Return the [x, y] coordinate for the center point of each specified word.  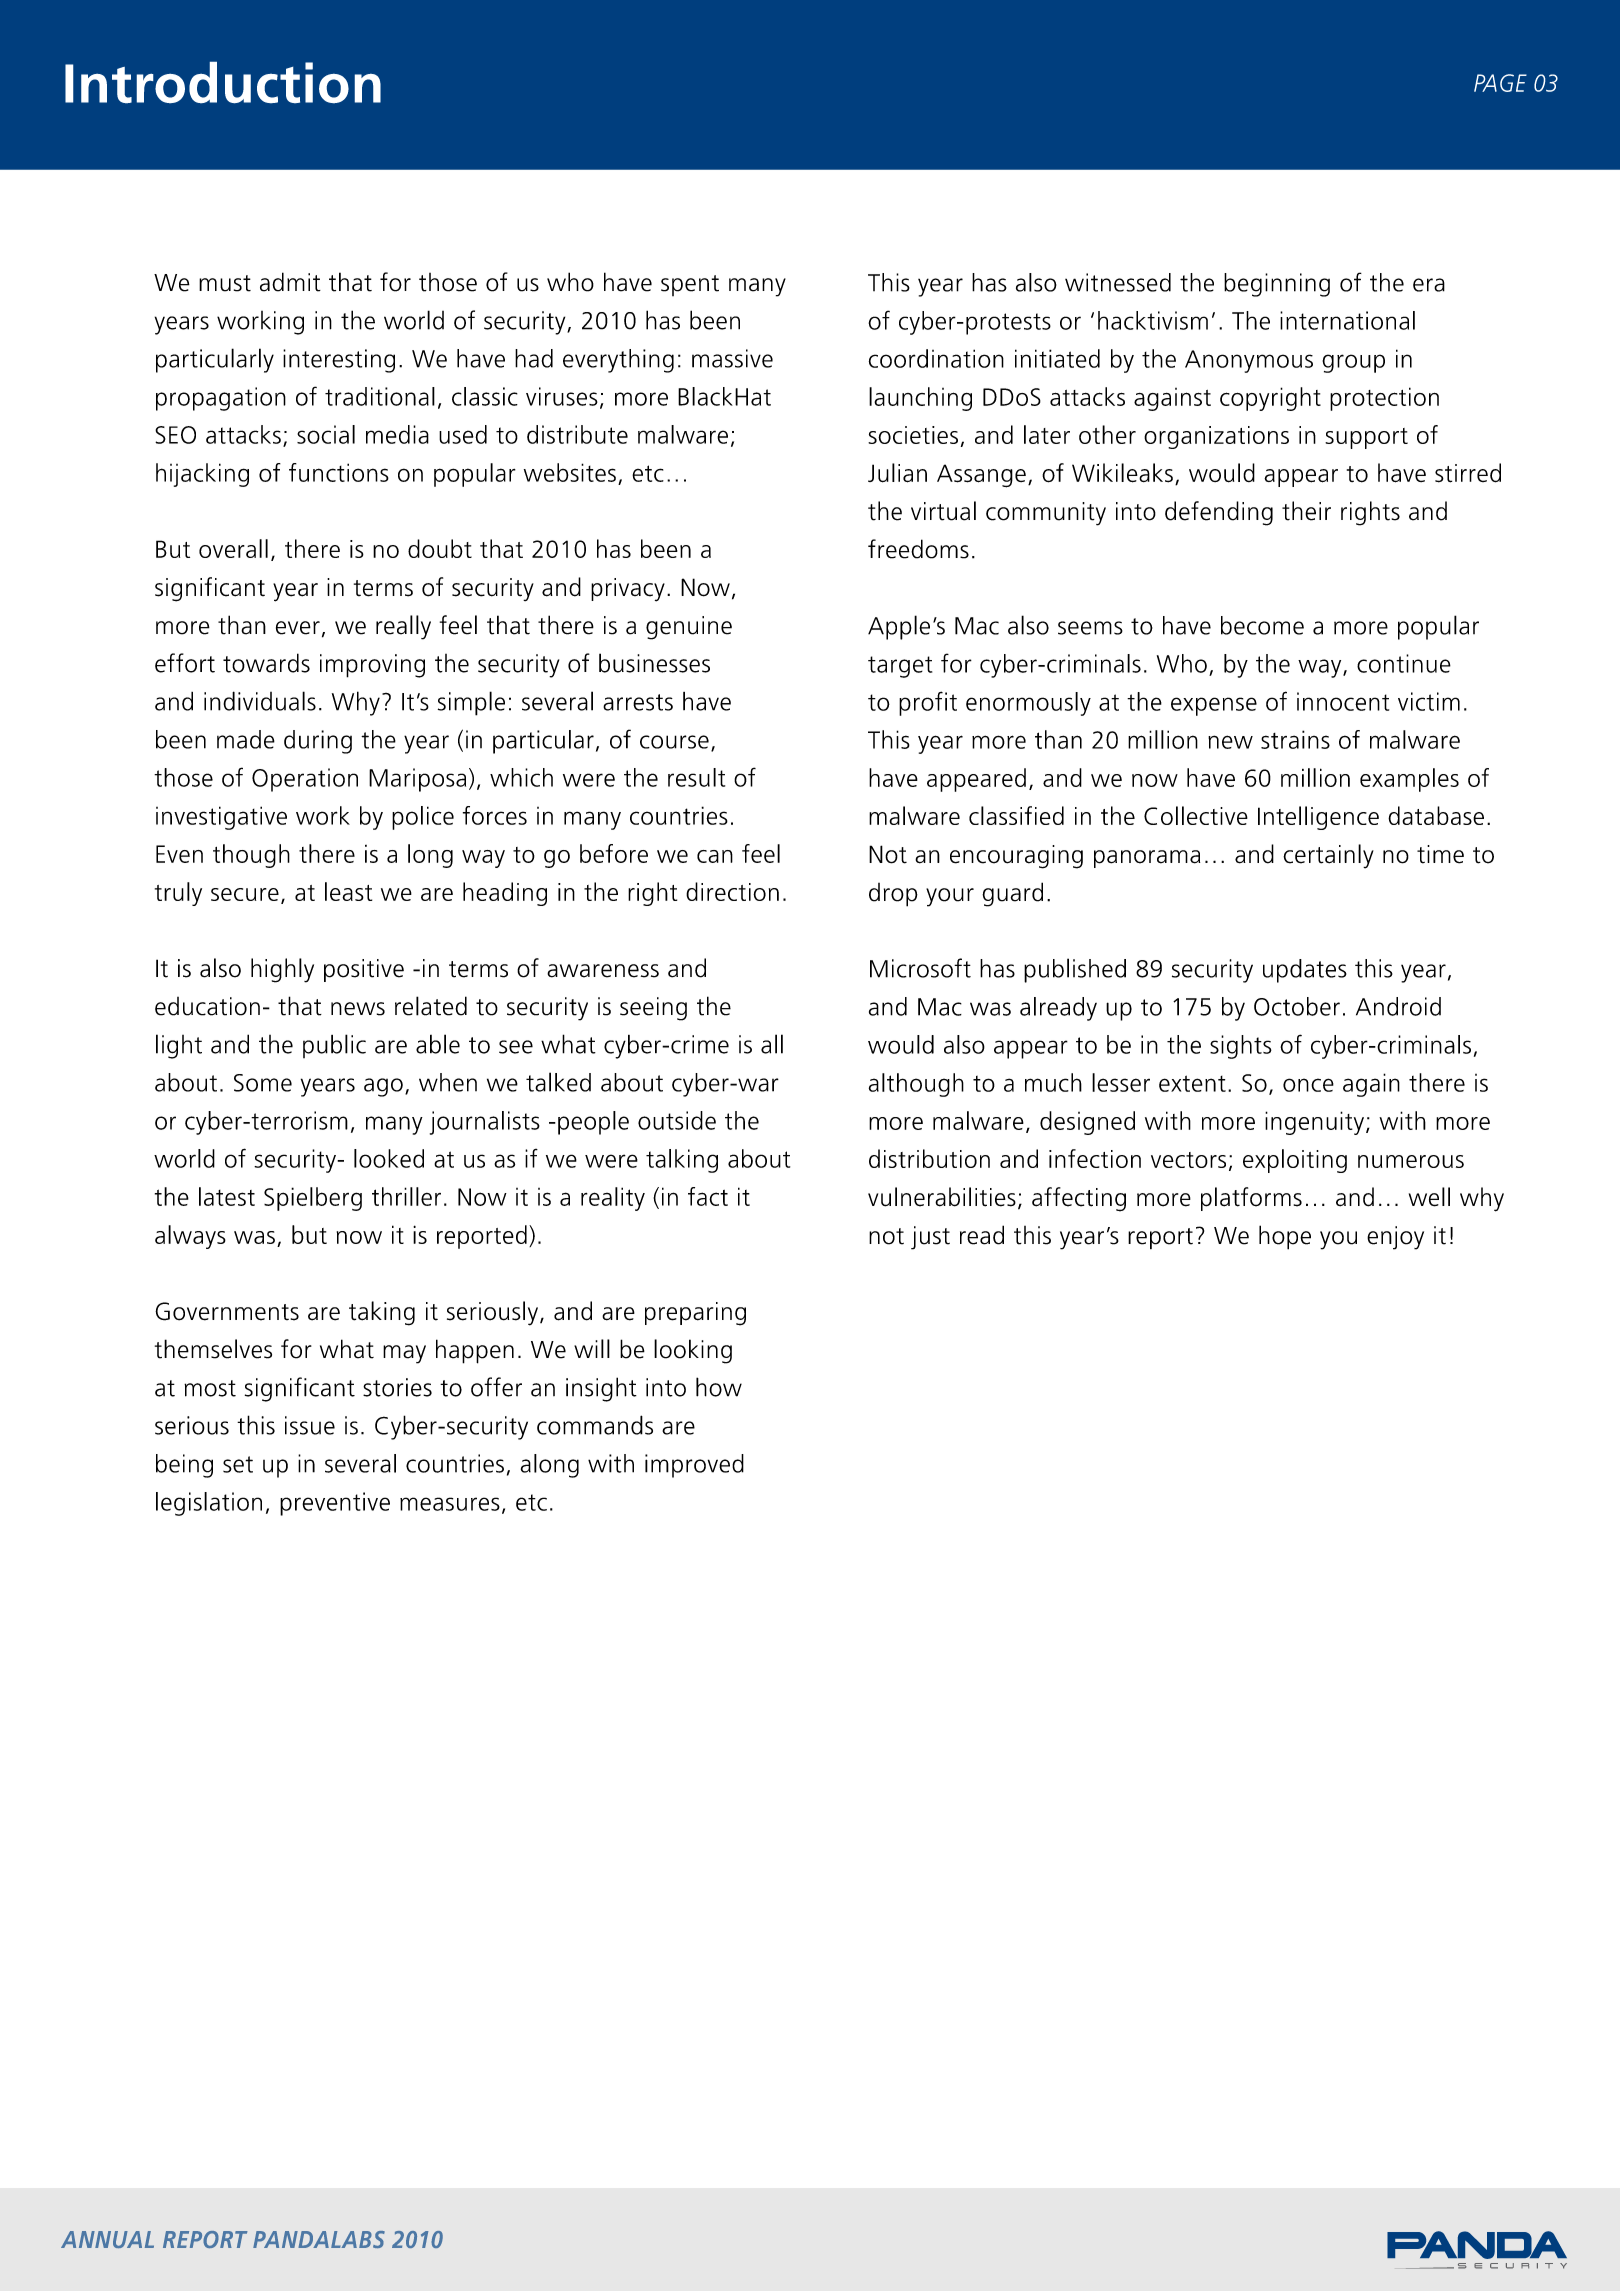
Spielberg [313, 1199]
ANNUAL [107, 2239]
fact [708, 1196]
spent [690, 285]
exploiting [1295, 1161]
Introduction [223, 82]
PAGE [1500, 83]
